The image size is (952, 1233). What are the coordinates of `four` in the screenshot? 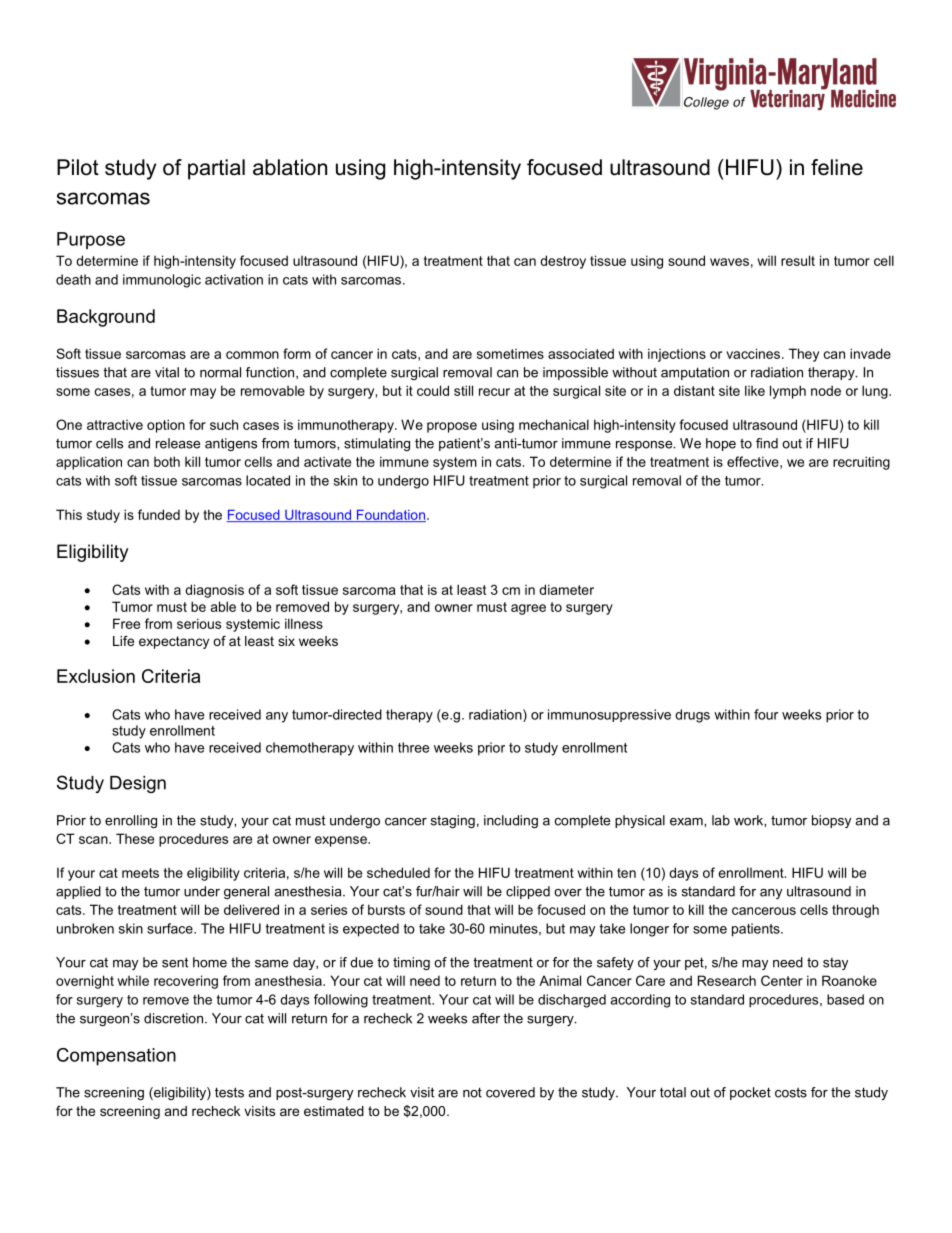 It's located at (766, 714).
